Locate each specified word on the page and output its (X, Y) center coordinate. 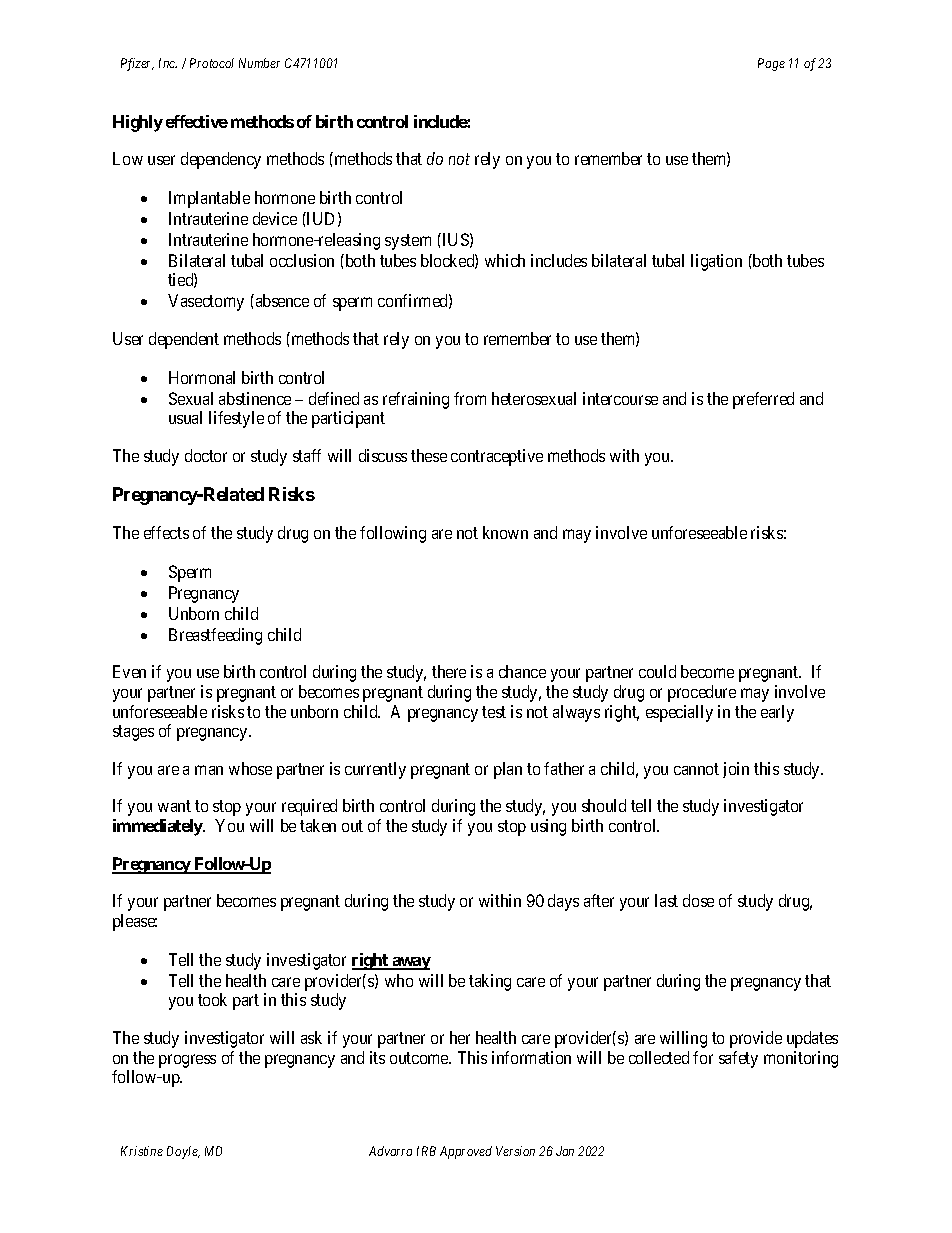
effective (197, 121)
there (449, 671)
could (657, 671)
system (408, 242)
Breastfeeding (215, 636)
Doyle (183, 1152)
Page (771, 64)
